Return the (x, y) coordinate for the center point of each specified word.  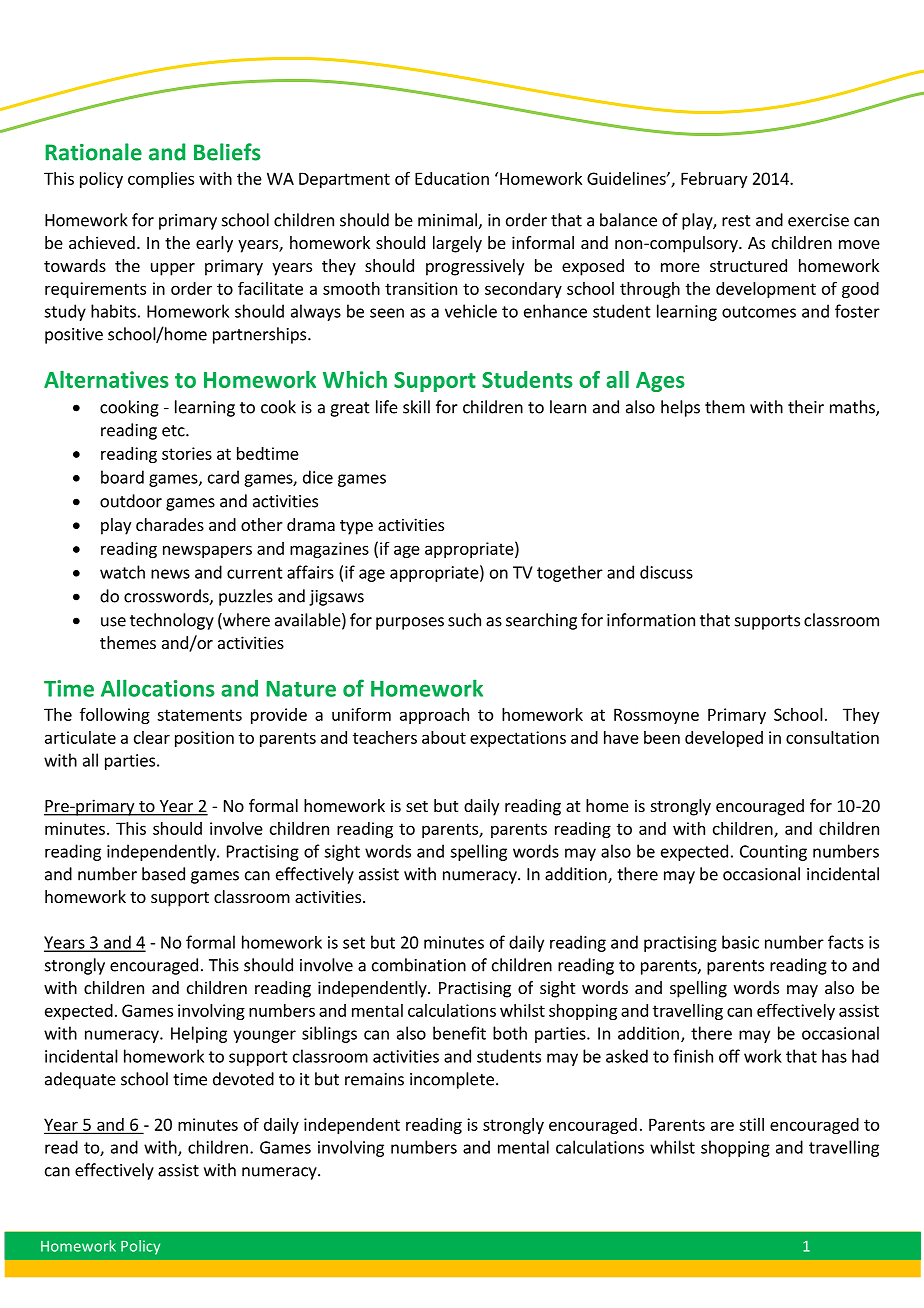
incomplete (452, 1080)
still (751, 1124)
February (714, 180)
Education (452, 178)
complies (161, 180)
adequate (80, 1080)
